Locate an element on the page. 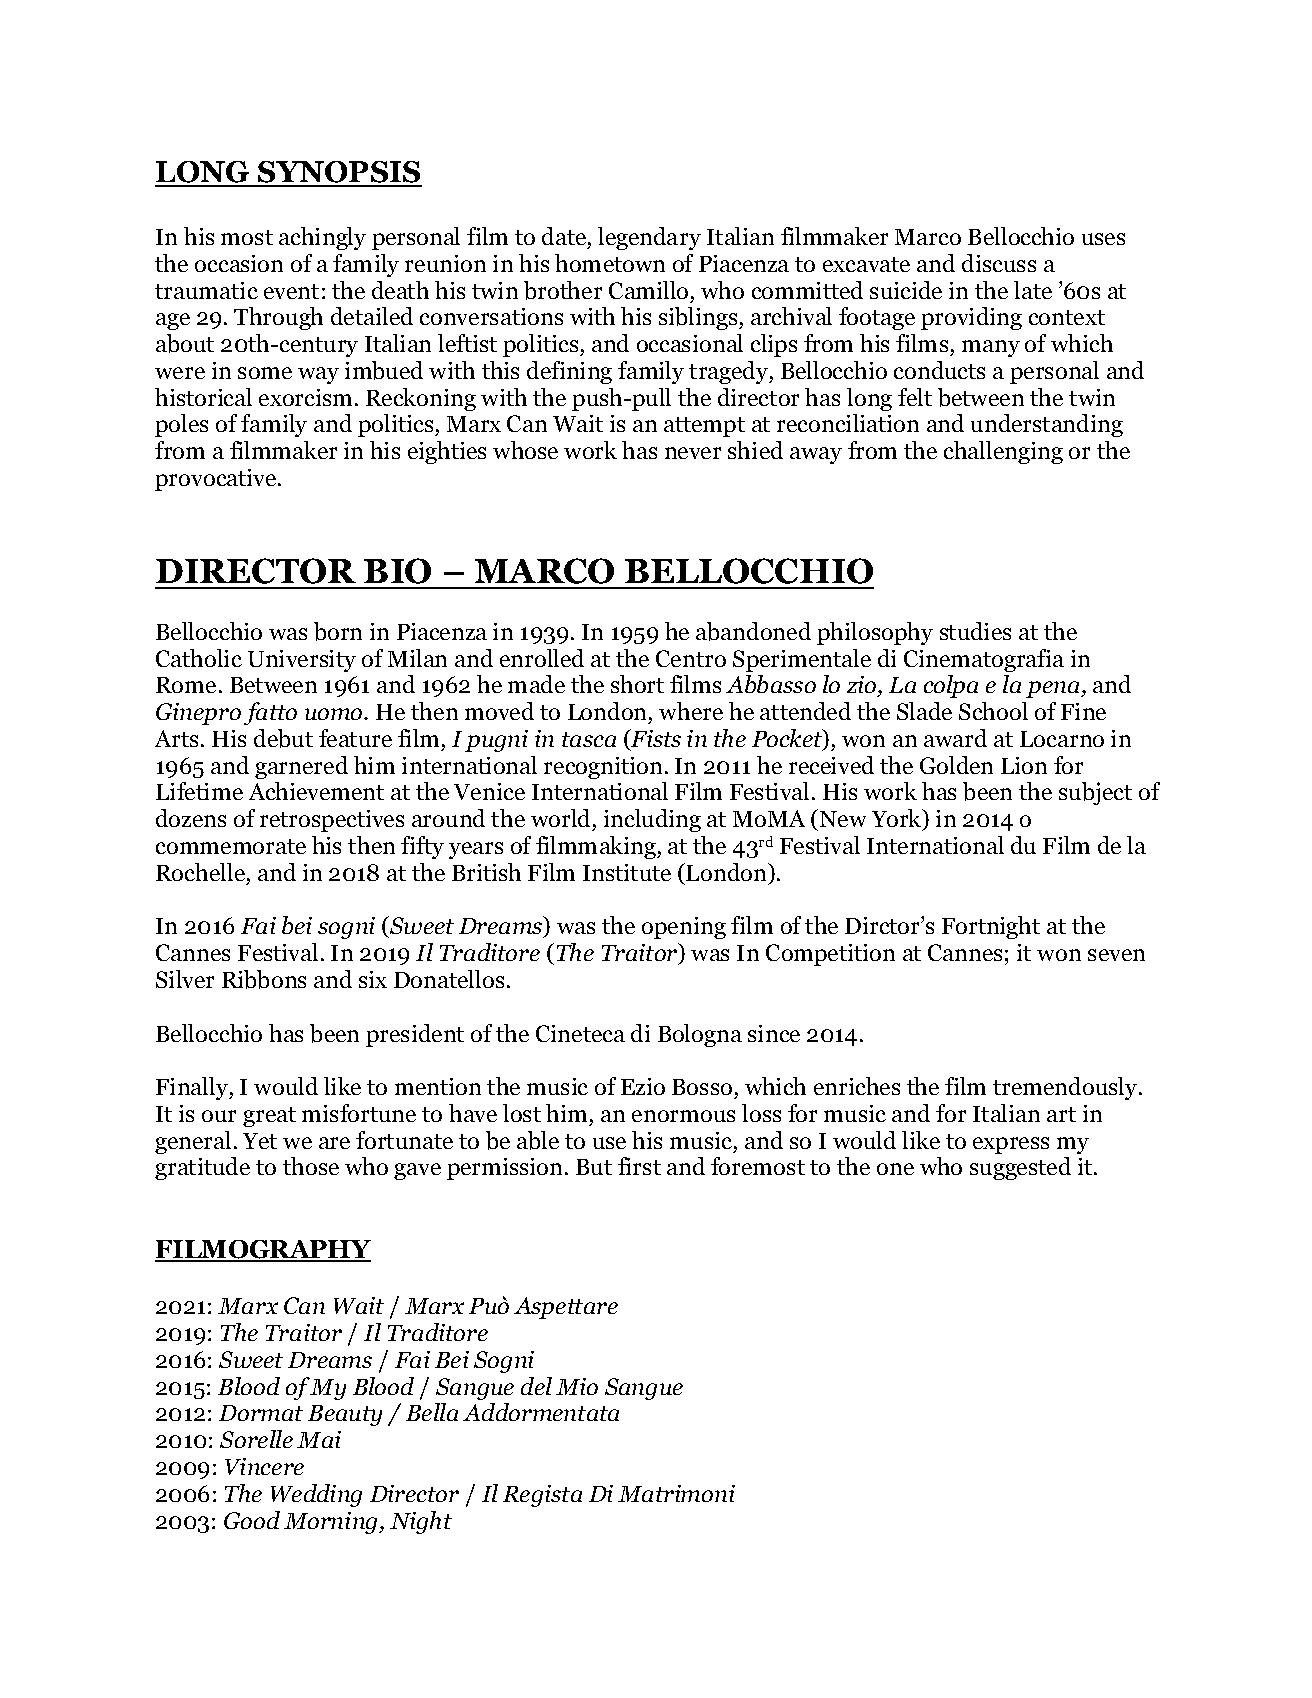  legendary is located at coordinates (649, 238).
